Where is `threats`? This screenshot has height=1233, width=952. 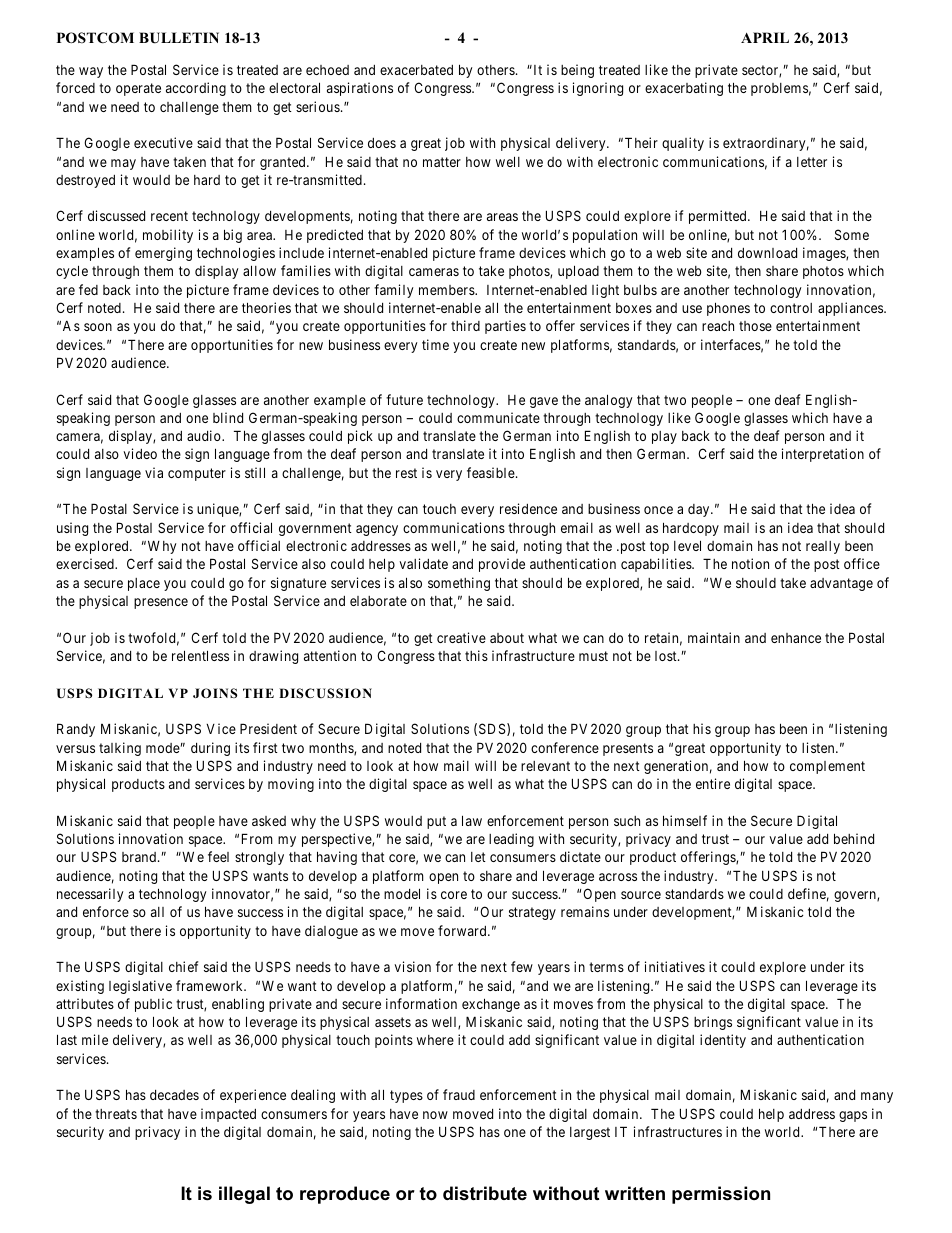 threats is located at coordinates (116, 1114).
